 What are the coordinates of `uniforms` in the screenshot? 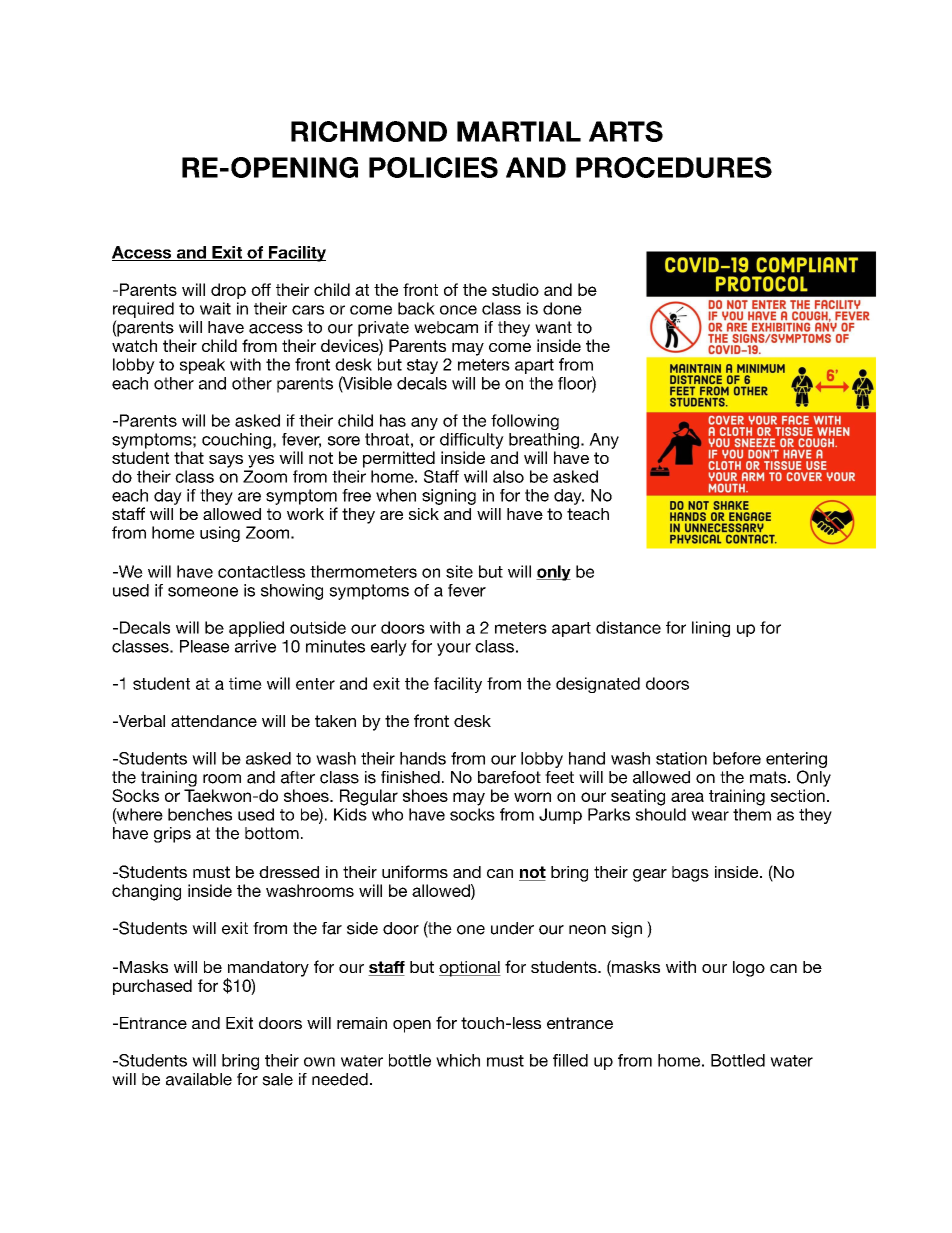 It's located at (415, 871).
